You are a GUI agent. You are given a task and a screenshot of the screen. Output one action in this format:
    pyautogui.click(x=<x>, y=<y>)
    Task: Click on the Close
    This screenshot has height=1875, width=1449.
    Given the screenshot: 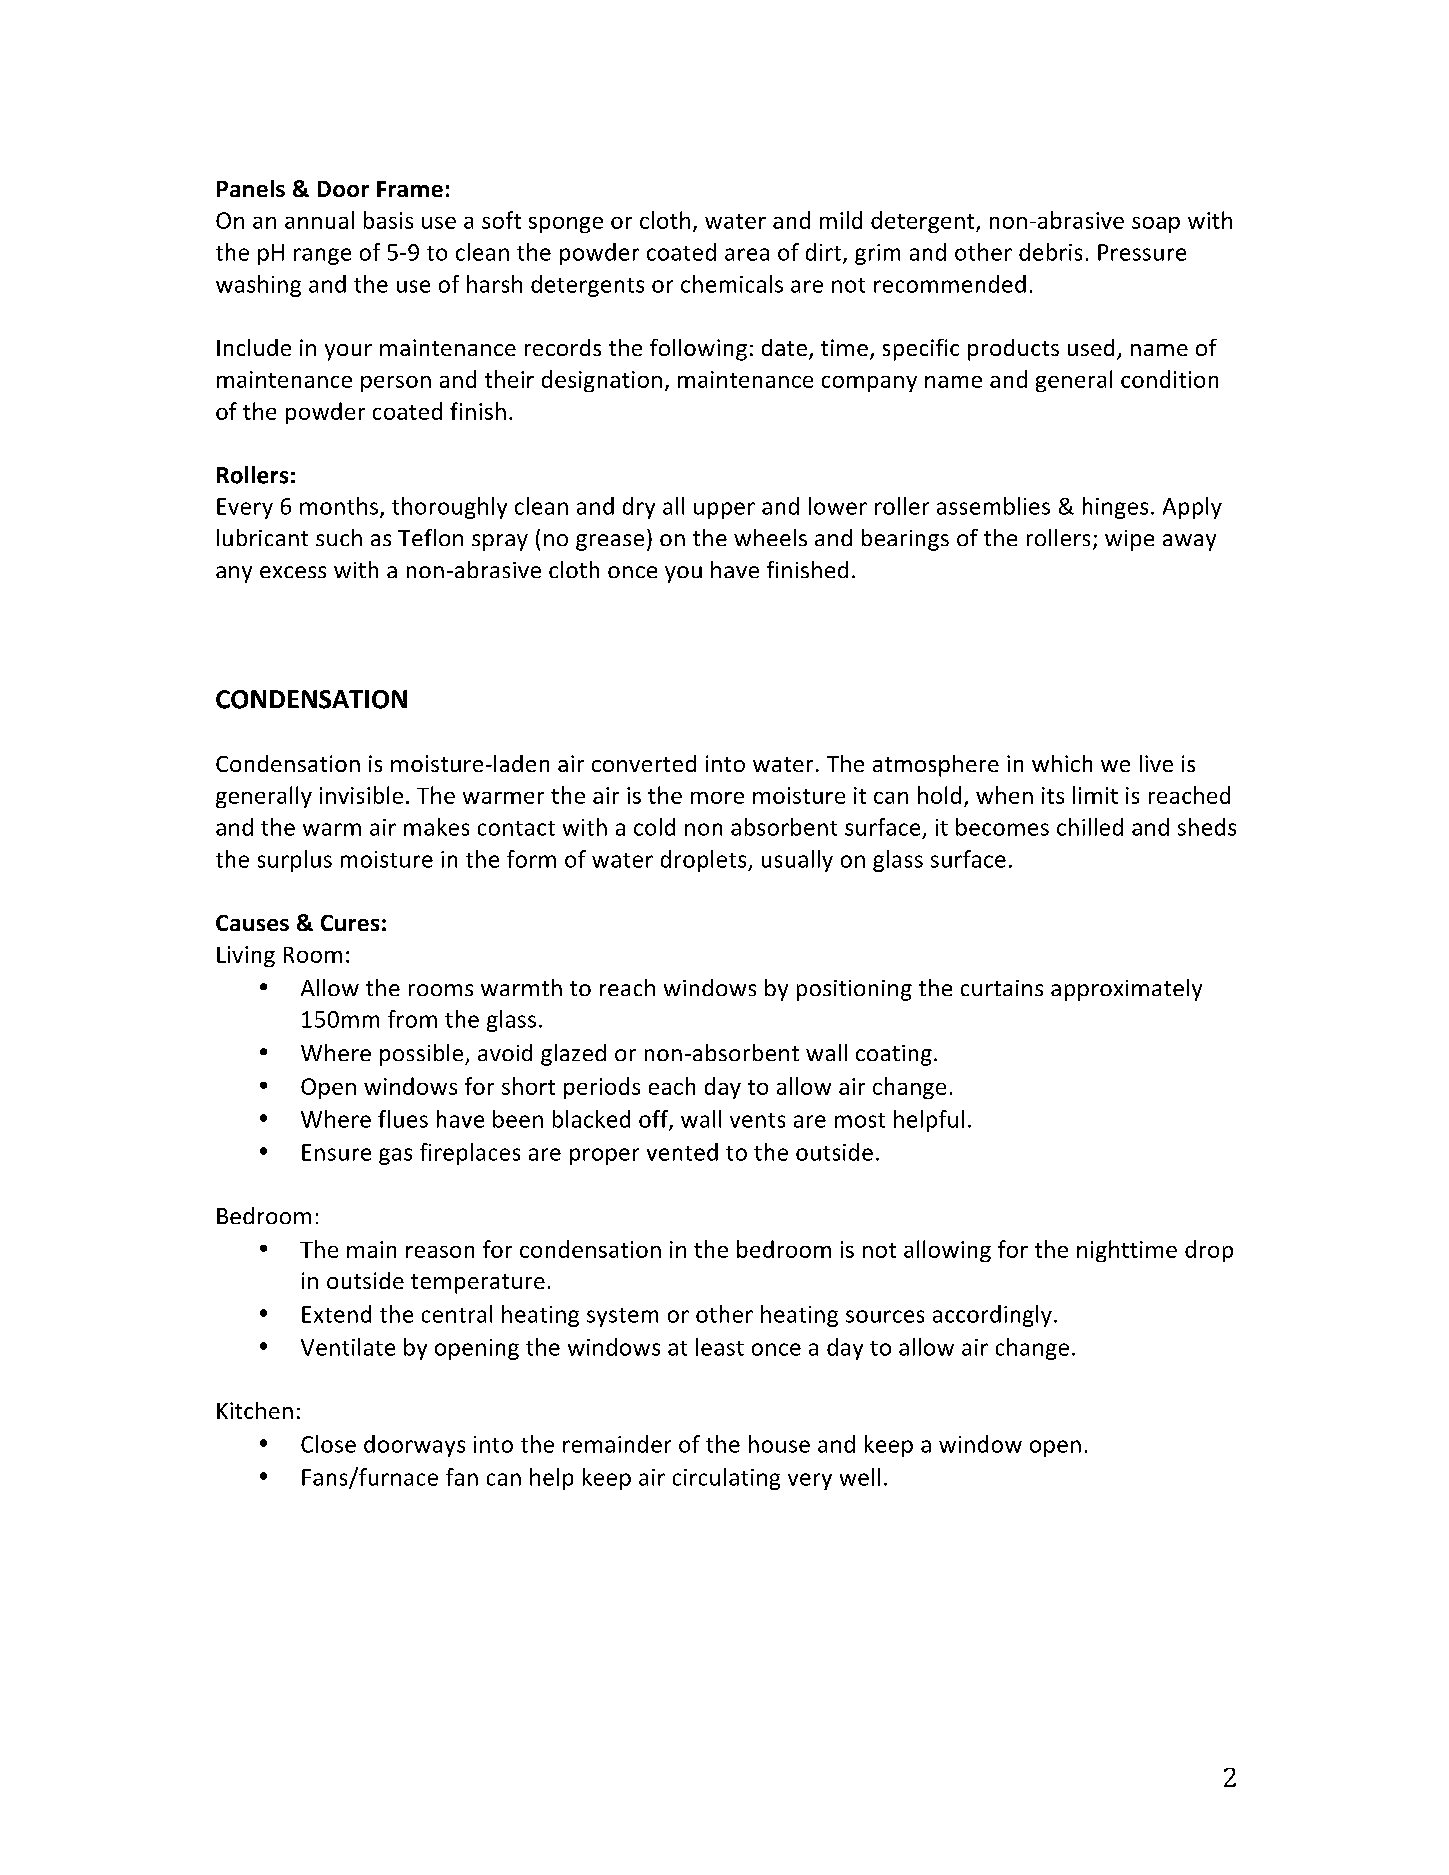 What is the action you would take?
    pyautogui.click(x=328, y=1444)
